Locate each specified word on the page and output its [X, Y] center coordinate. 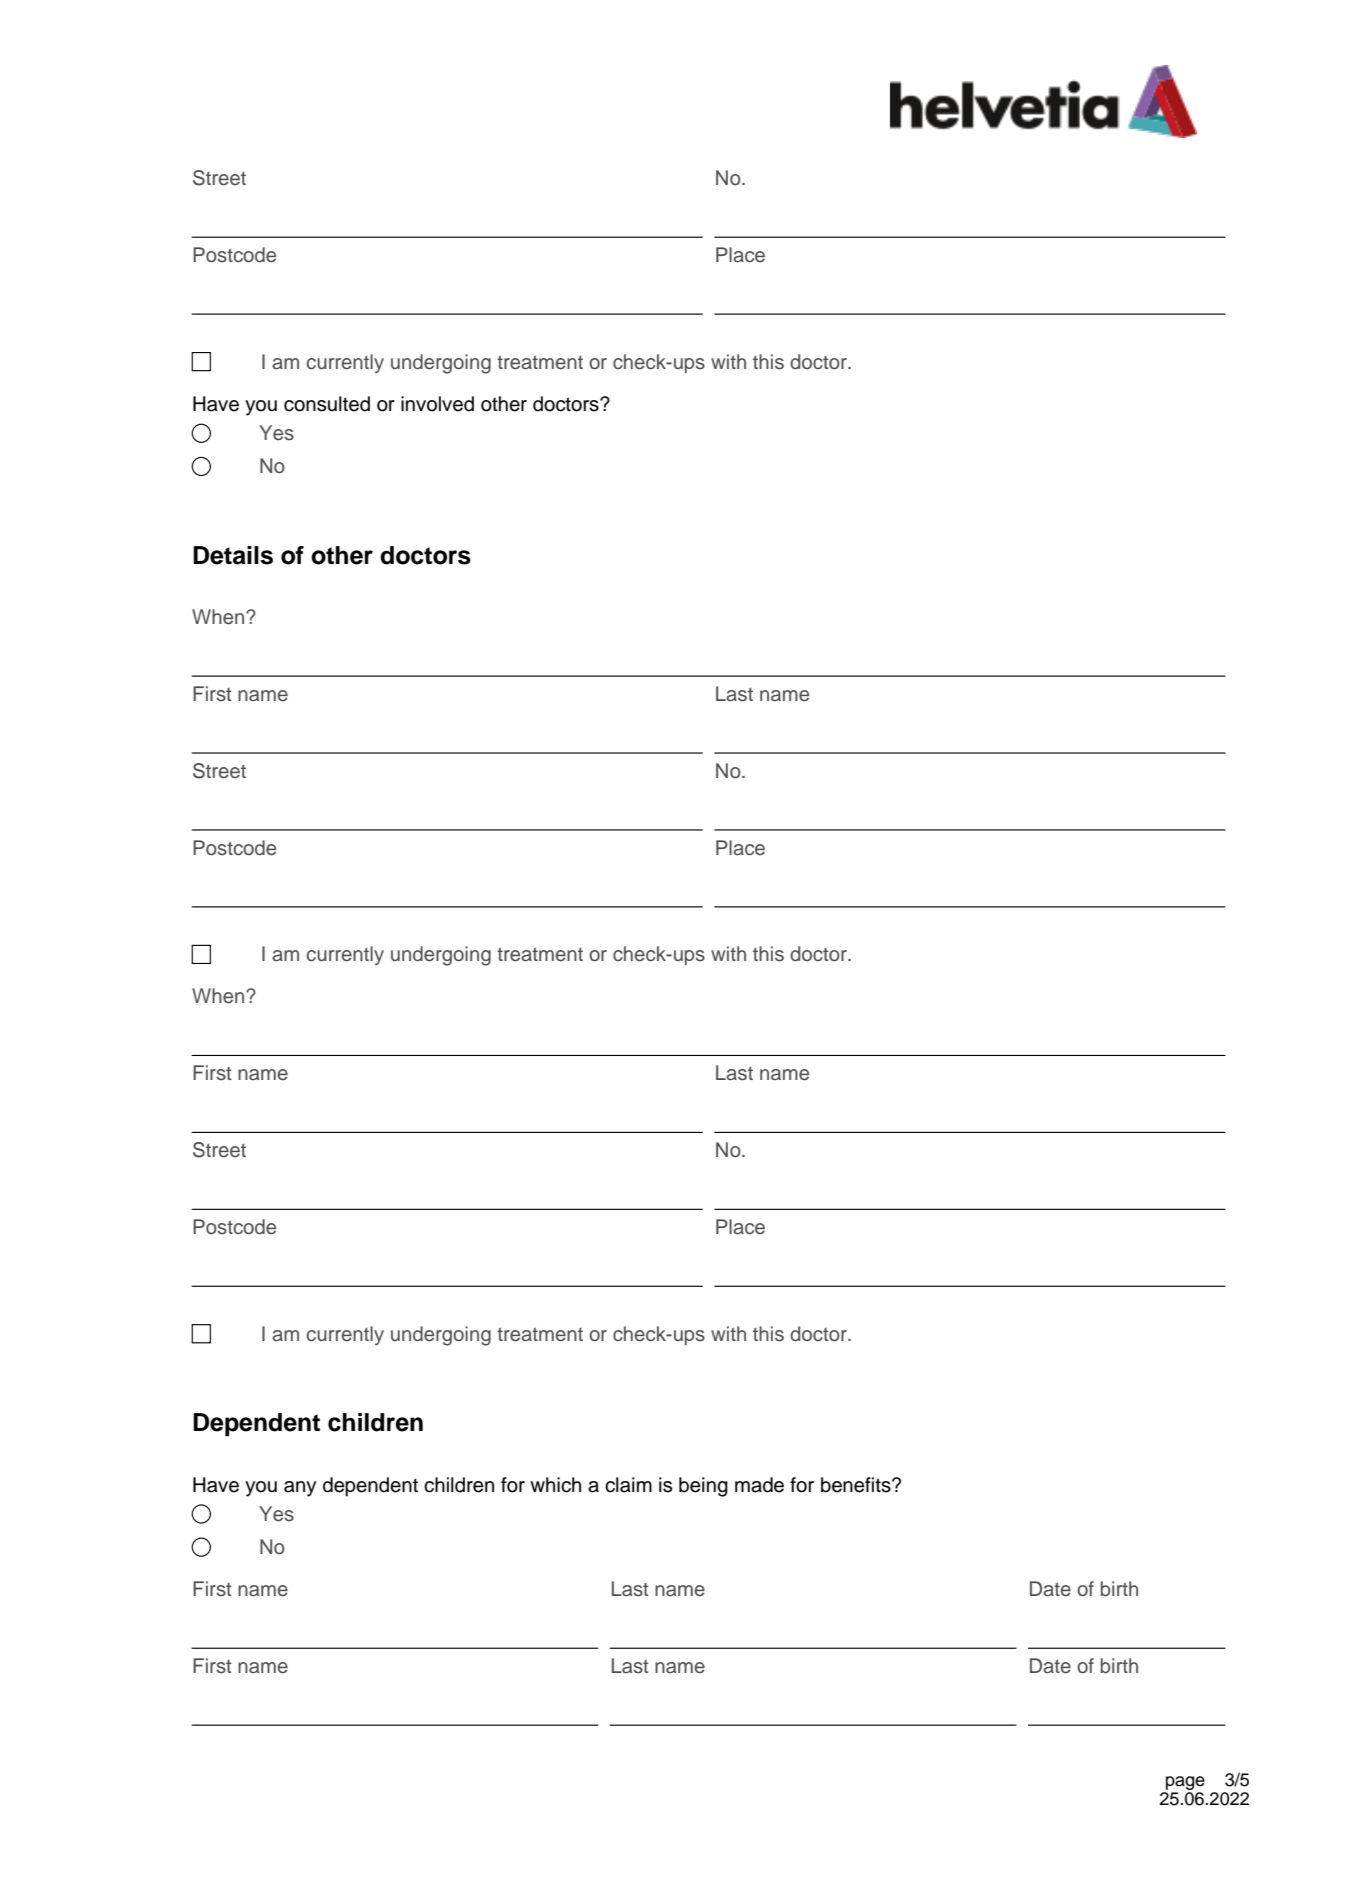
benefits [857, 1485]
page [1184, 1784]
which [555, 1485]
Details [233, 555]
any [300, 1489]
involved [437, 404]
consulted [327, 404]
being [703, 1487]
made [759, 1485]
